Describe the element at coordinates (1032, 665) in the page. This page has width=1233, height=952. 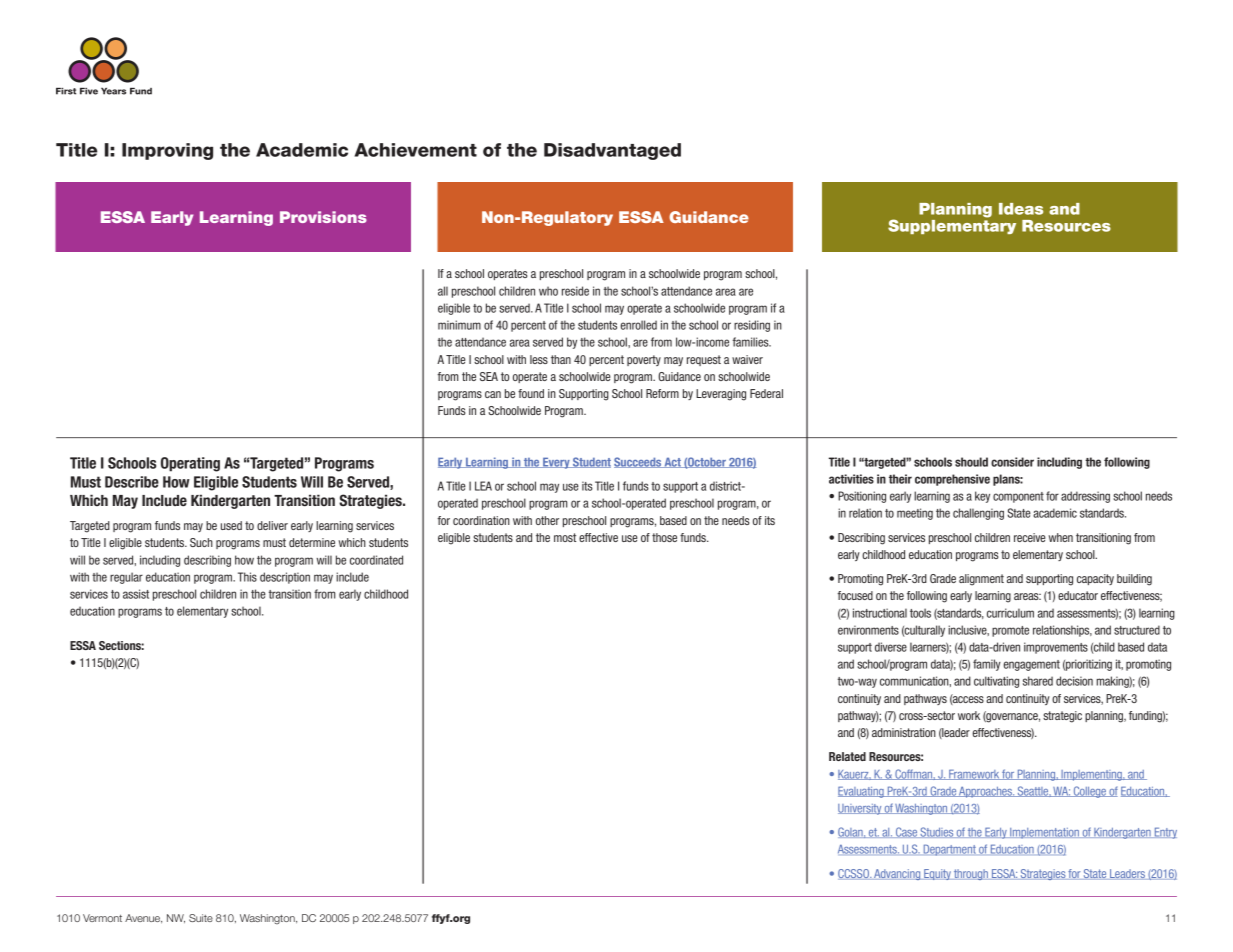
I see `engagement` at that location.
